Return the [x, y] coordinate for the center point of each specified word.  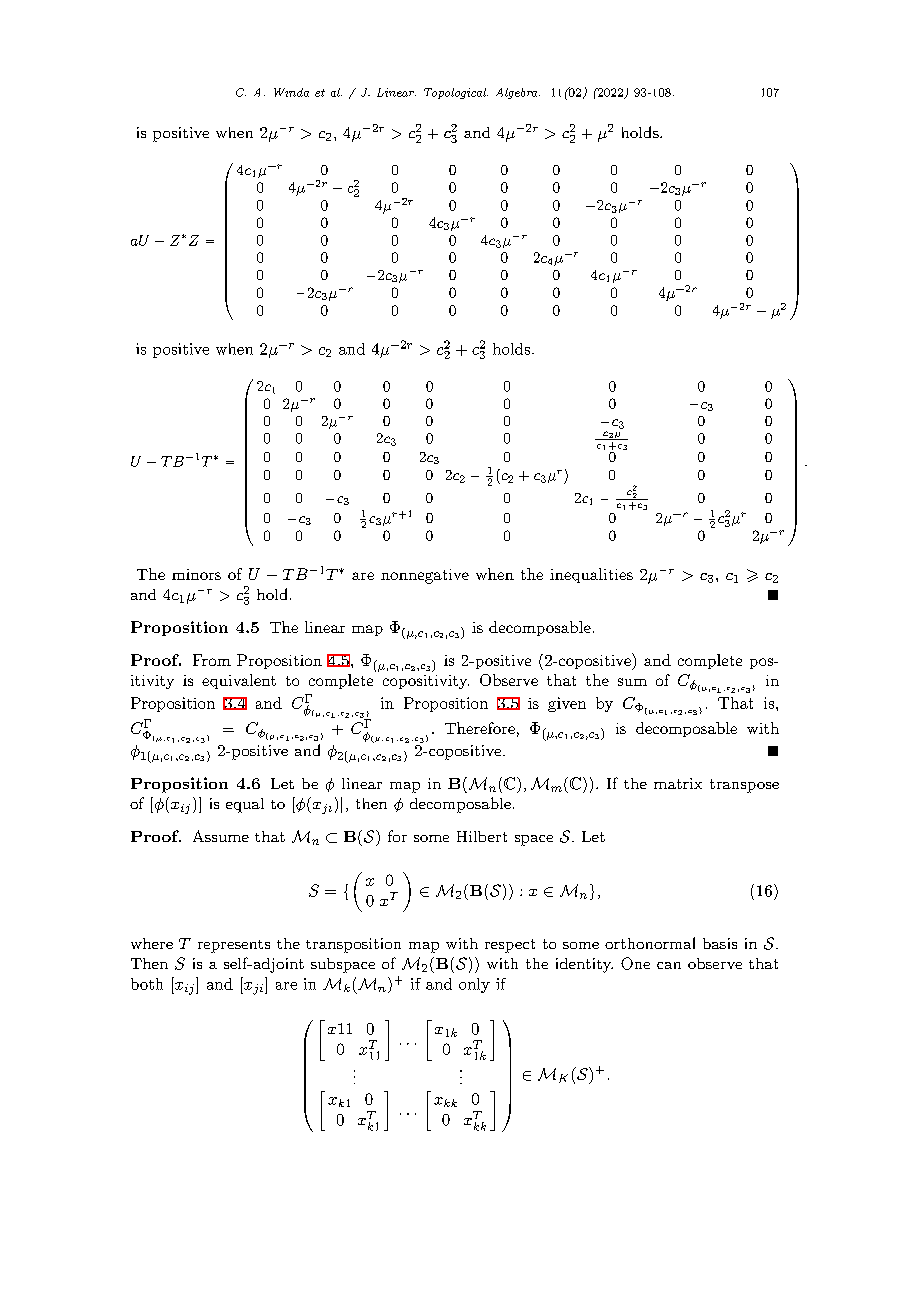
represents [234, 946]
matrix [678, 783]
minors [196, 574]
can [669, 965]
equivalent [239, 681]
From [212, 660]
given [567, 704]
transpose [744, 786]
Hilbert [482, 836]
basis [720, 943]
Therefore [480, 728]
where [152, 943]
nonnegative [425, 576]
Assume [221, 836]
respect [510, 946]
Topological [456, 93]
